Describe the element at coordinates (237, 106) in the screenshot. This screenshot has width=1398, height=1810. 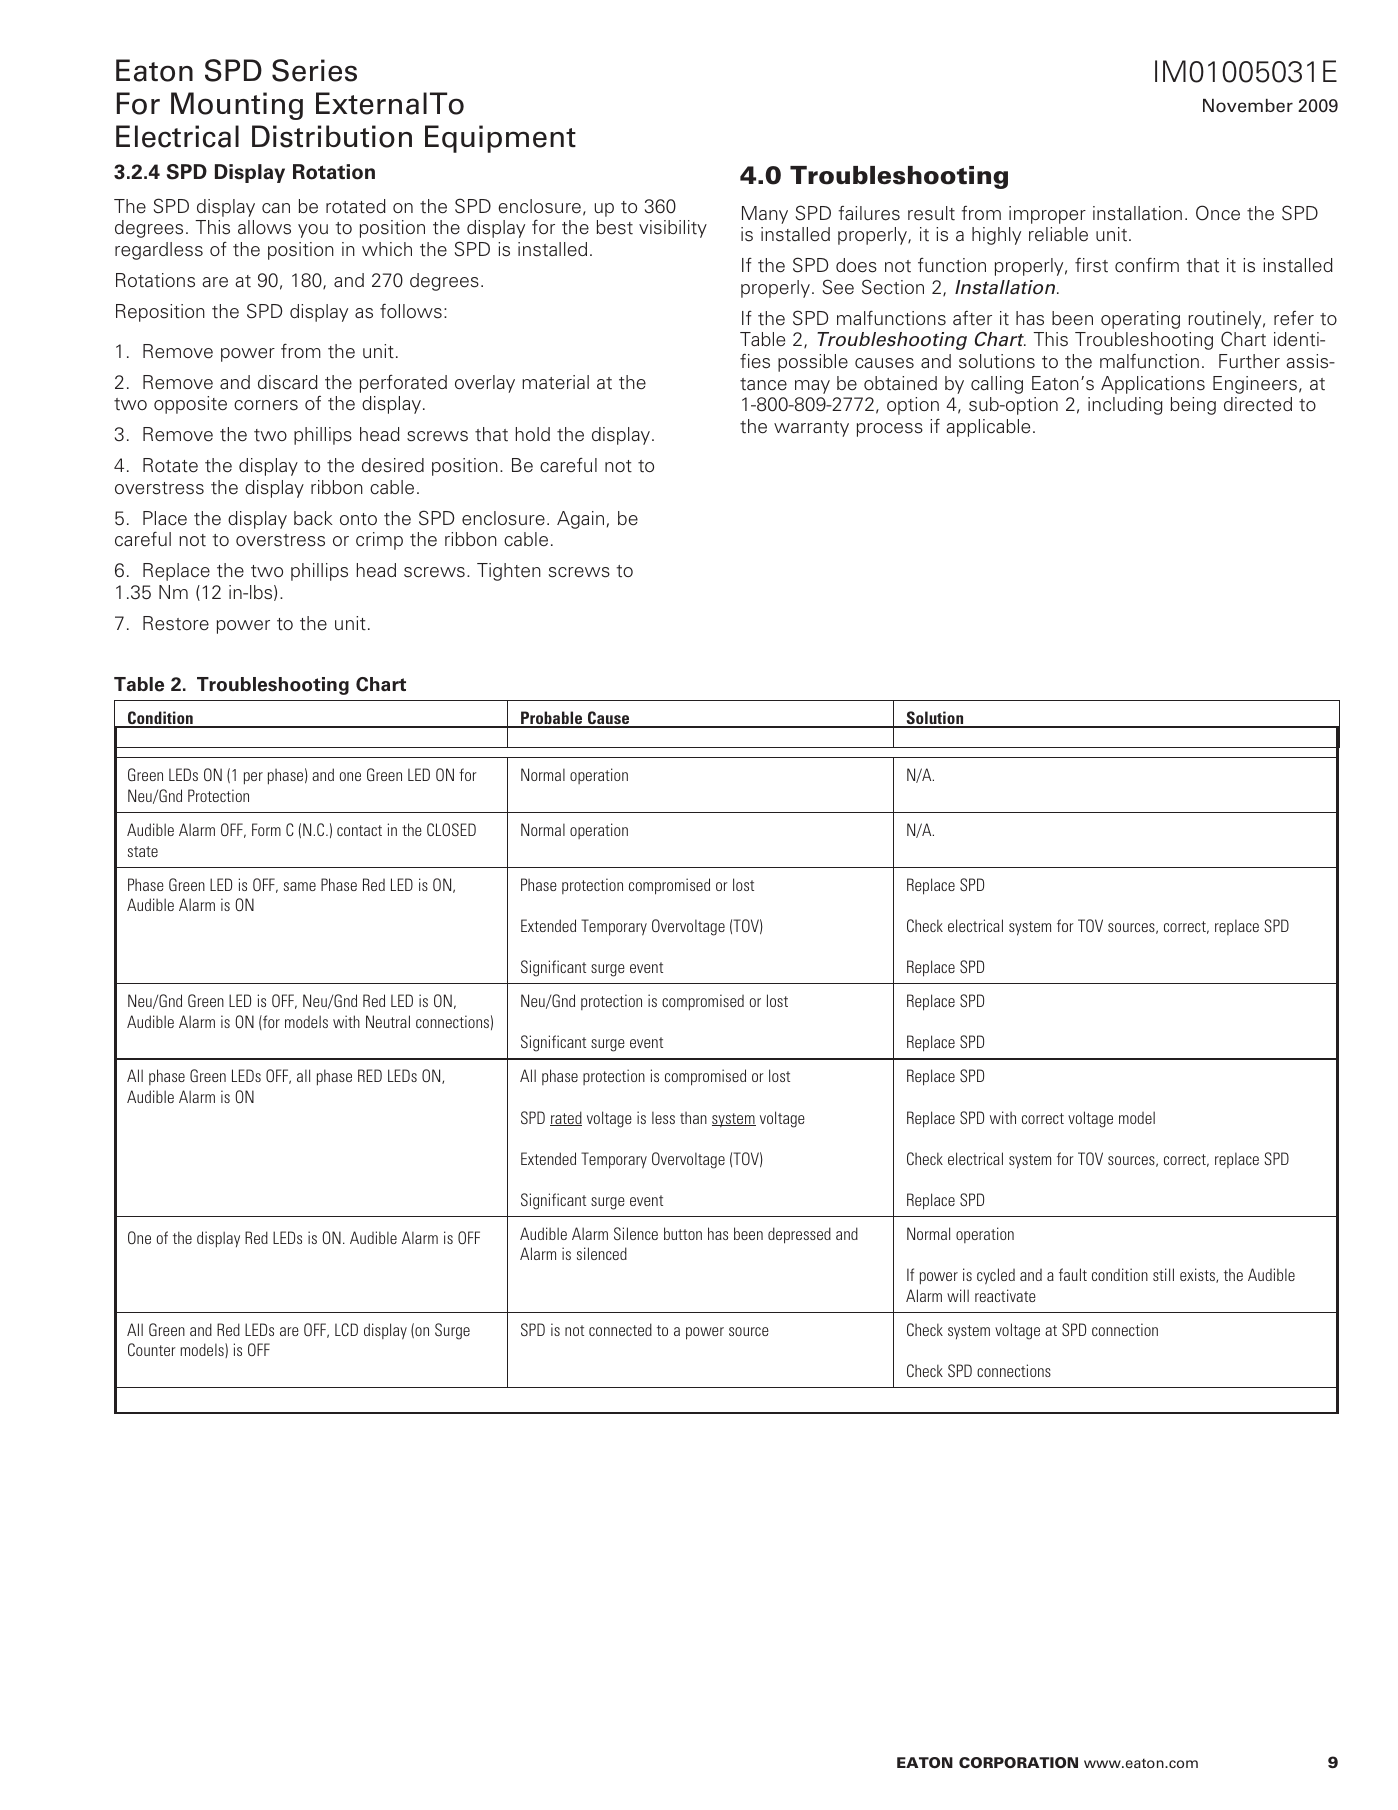
I see `Mounting` at that location.
